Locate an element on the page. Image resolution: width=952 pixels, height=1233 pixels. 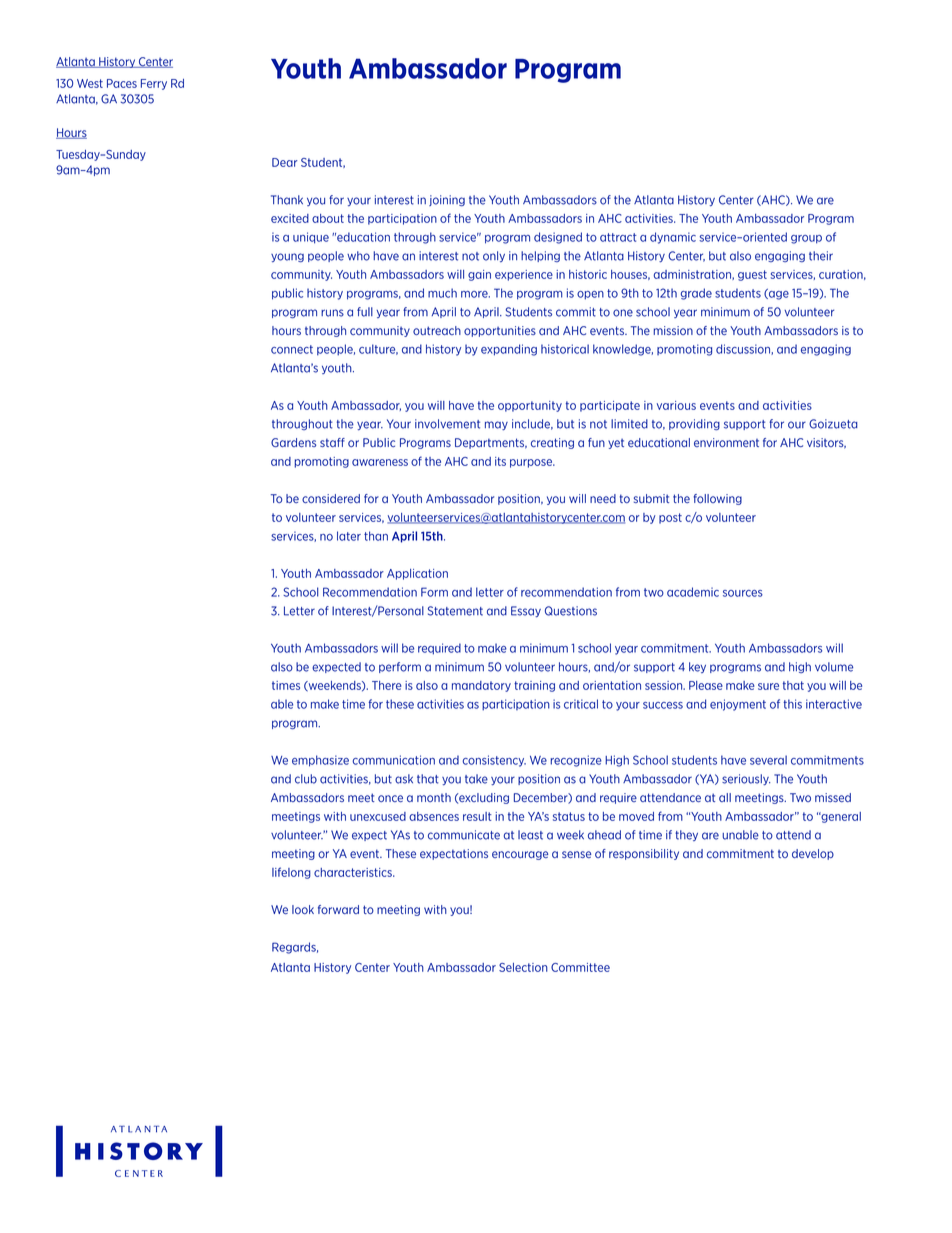
joining is located at coordinates (447, 200).
